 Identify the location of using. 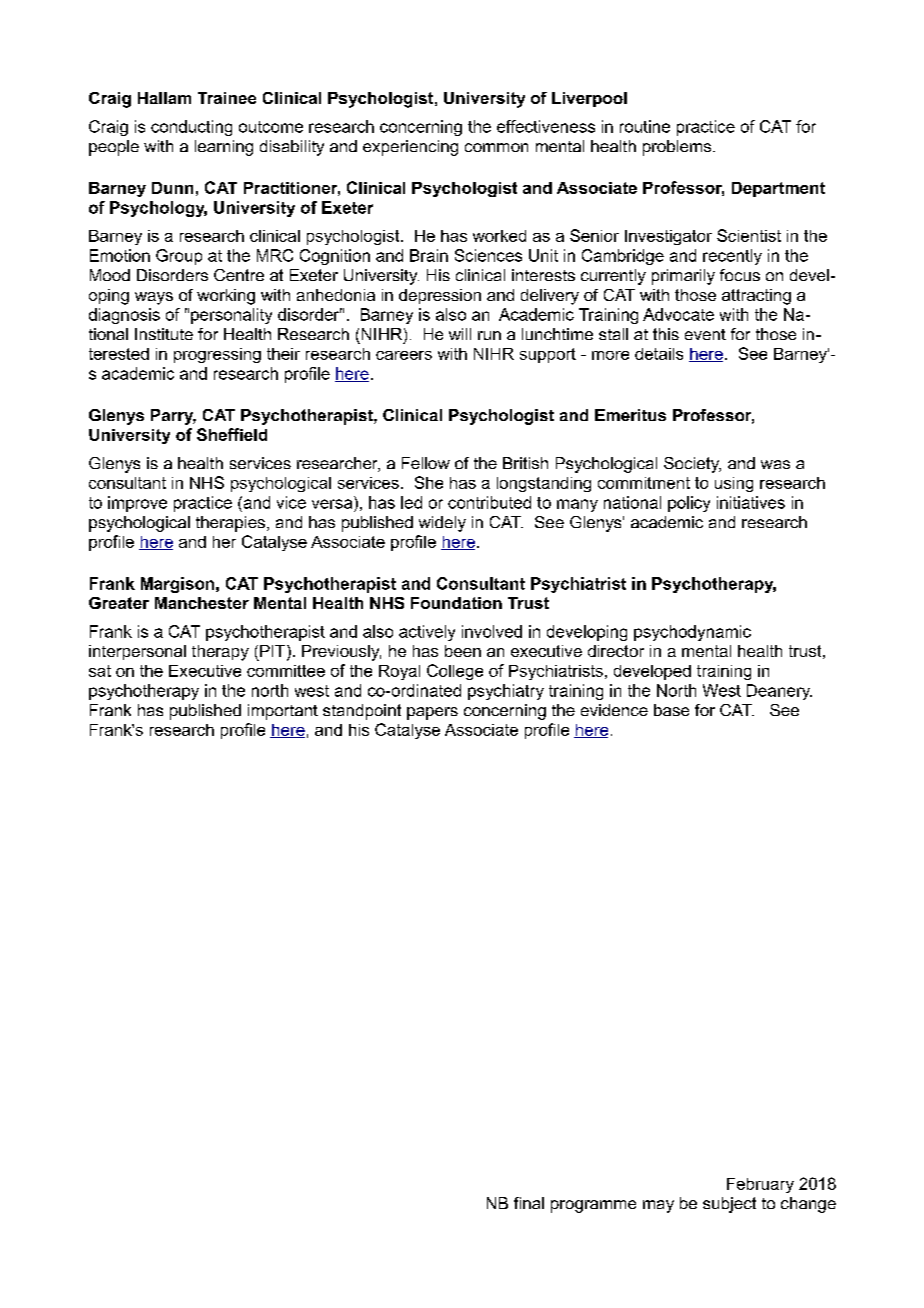
(734, 484).
